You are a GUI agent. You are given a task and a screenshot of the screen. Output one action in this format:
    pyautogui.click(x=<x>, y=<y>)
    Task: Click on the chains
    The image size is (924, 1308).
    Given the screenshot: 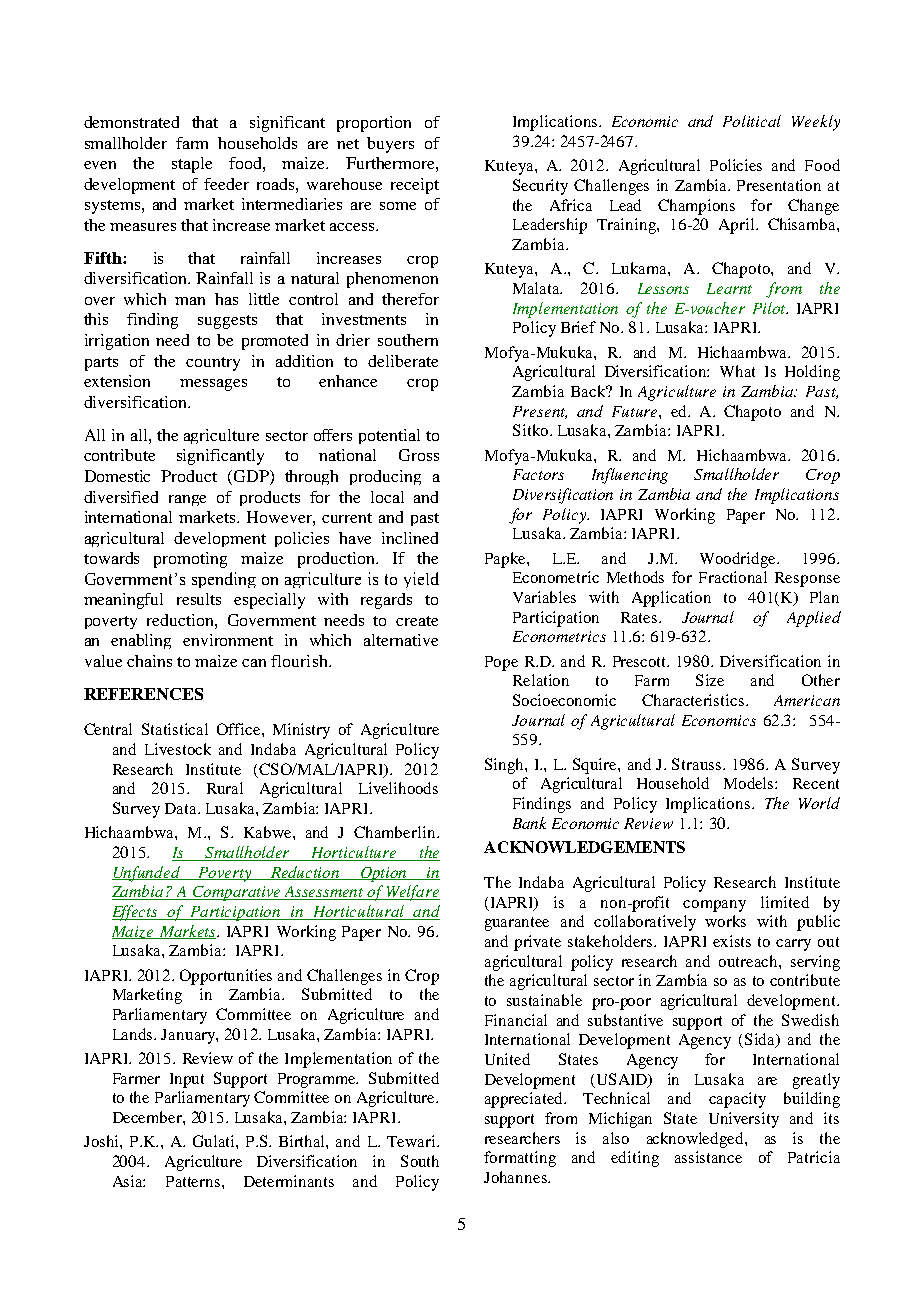 What is the action you would take?
    pyautogui.click(x=149, y=661)
